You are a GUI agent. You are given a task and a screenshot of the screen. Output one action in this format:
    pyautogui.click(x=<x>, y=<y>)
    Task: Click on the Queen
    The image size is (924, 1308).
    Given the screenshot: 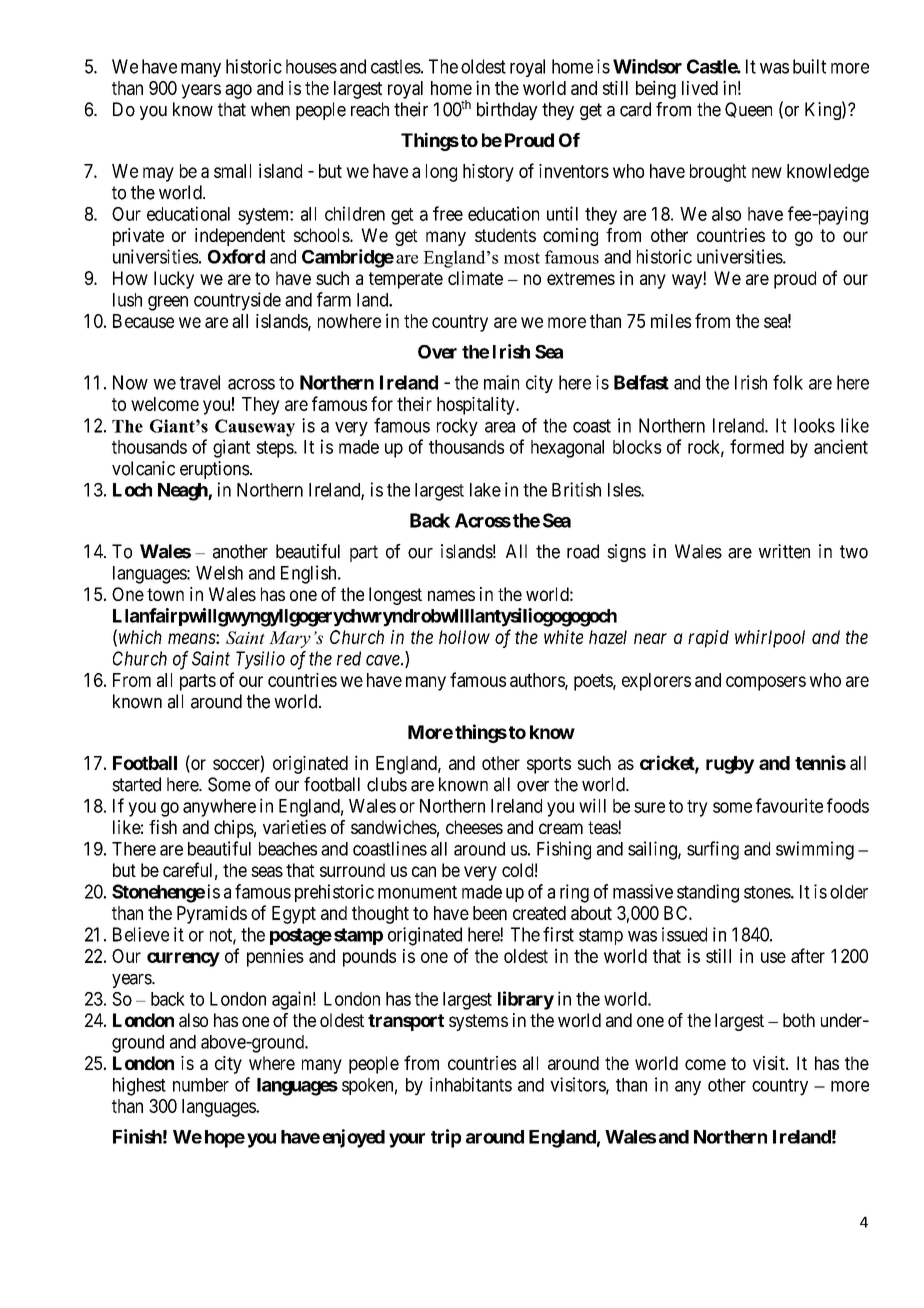 What is the action you would take?
    pyautogui.click(x=748, y=110)
